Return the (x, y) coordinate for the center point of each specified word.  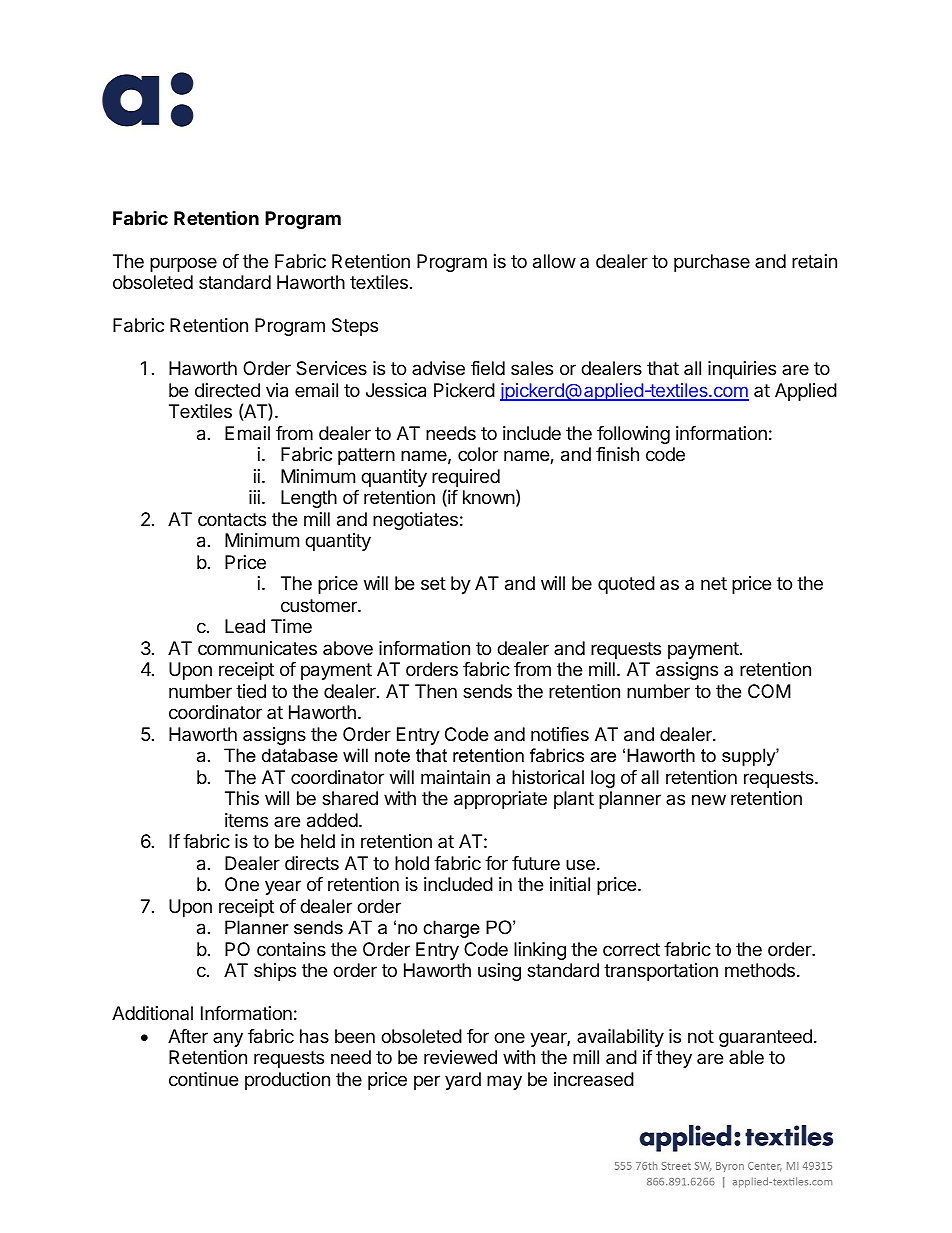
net (714, 583)
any (228, 1039)
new (709, 799)
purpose (183, 264)
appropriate (500, 800)
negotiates (415, 521)
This (242, 798)
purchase (712, 263)
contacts (232, 520)
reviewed (460, 1057)
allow (554, 261)
